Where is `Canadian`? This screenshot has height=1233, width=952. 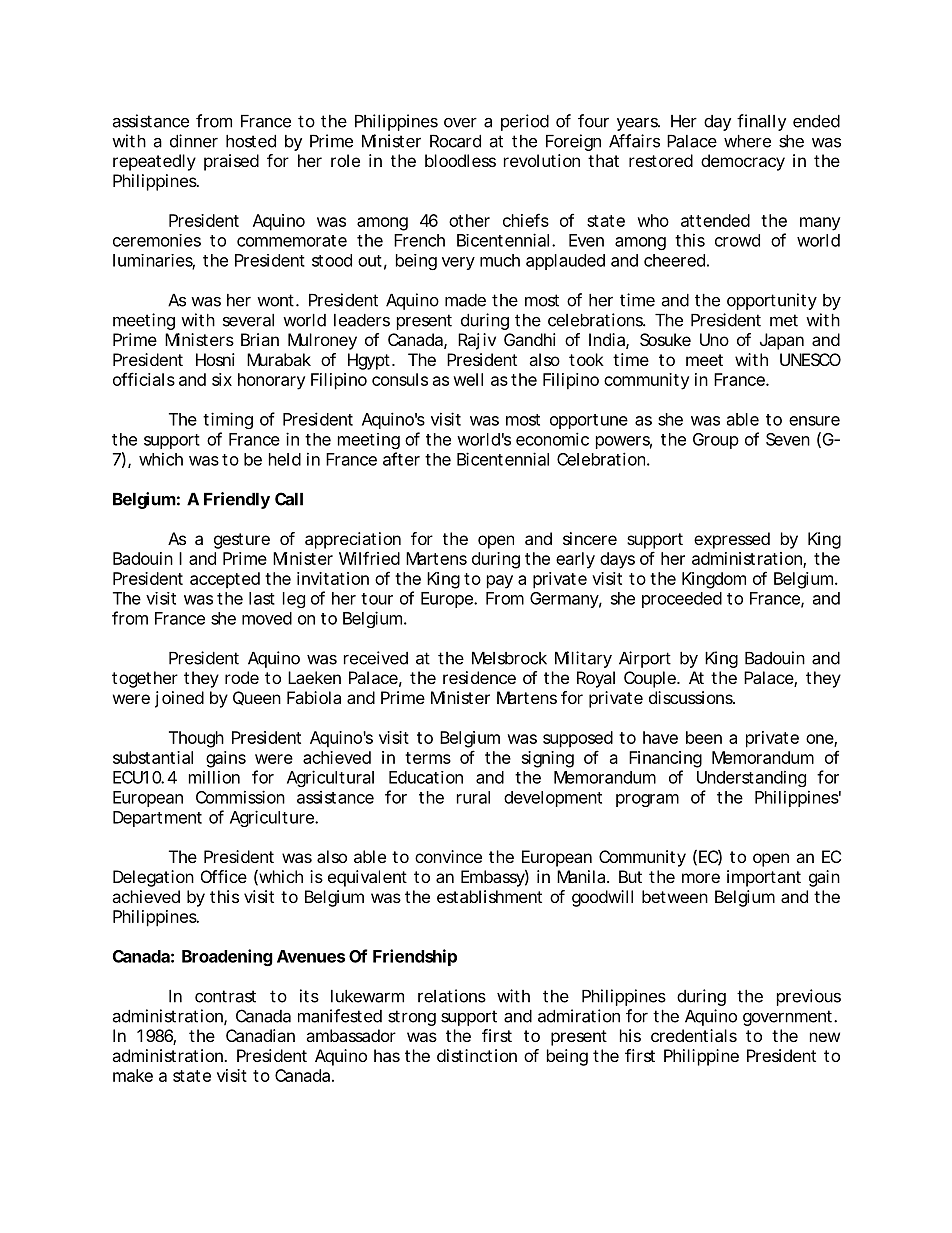
Canadian is located at coordinates (260, 1035).
